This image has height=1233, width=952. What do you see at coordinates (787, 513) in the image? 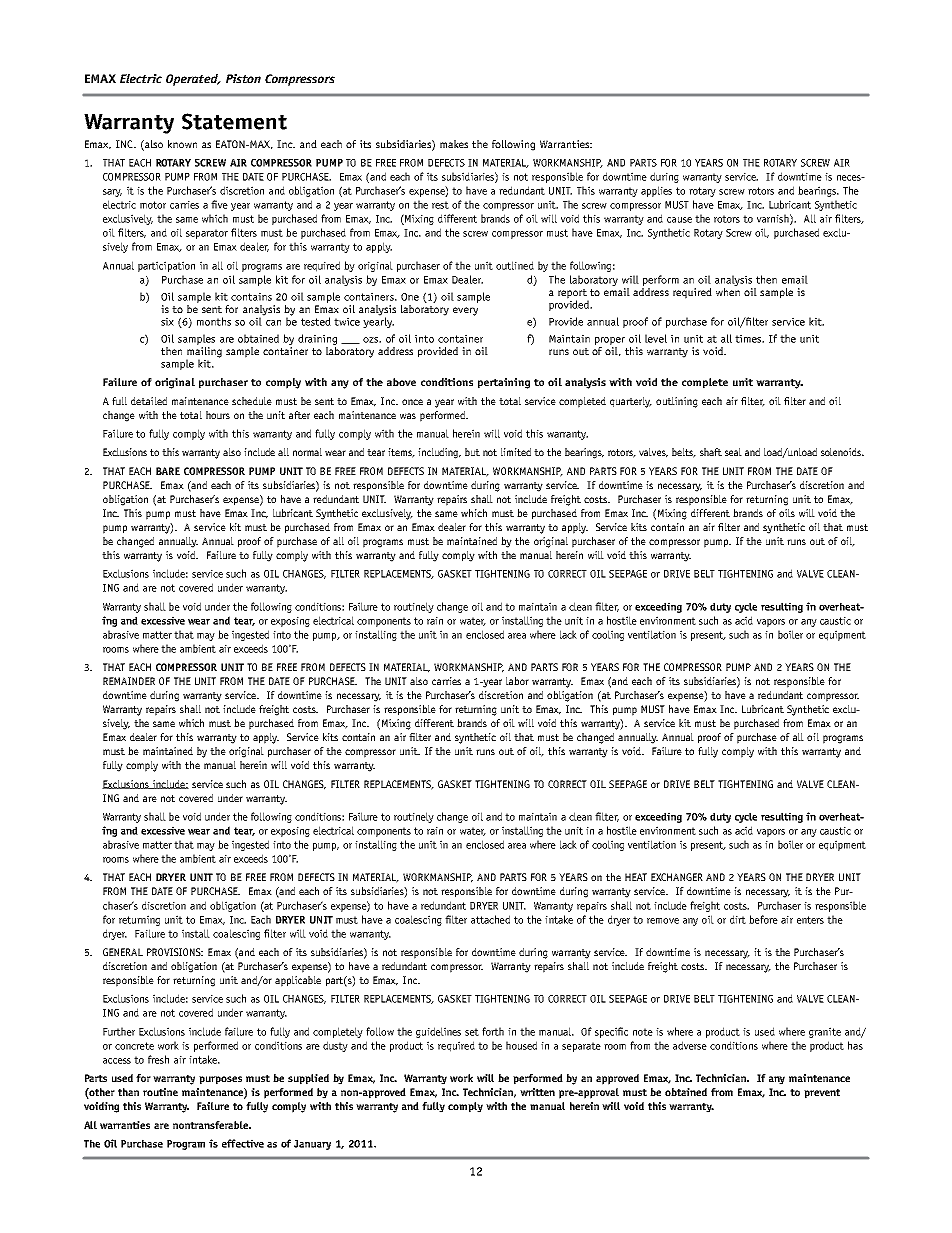
I see `oils` at bounding box center [787, 513].
